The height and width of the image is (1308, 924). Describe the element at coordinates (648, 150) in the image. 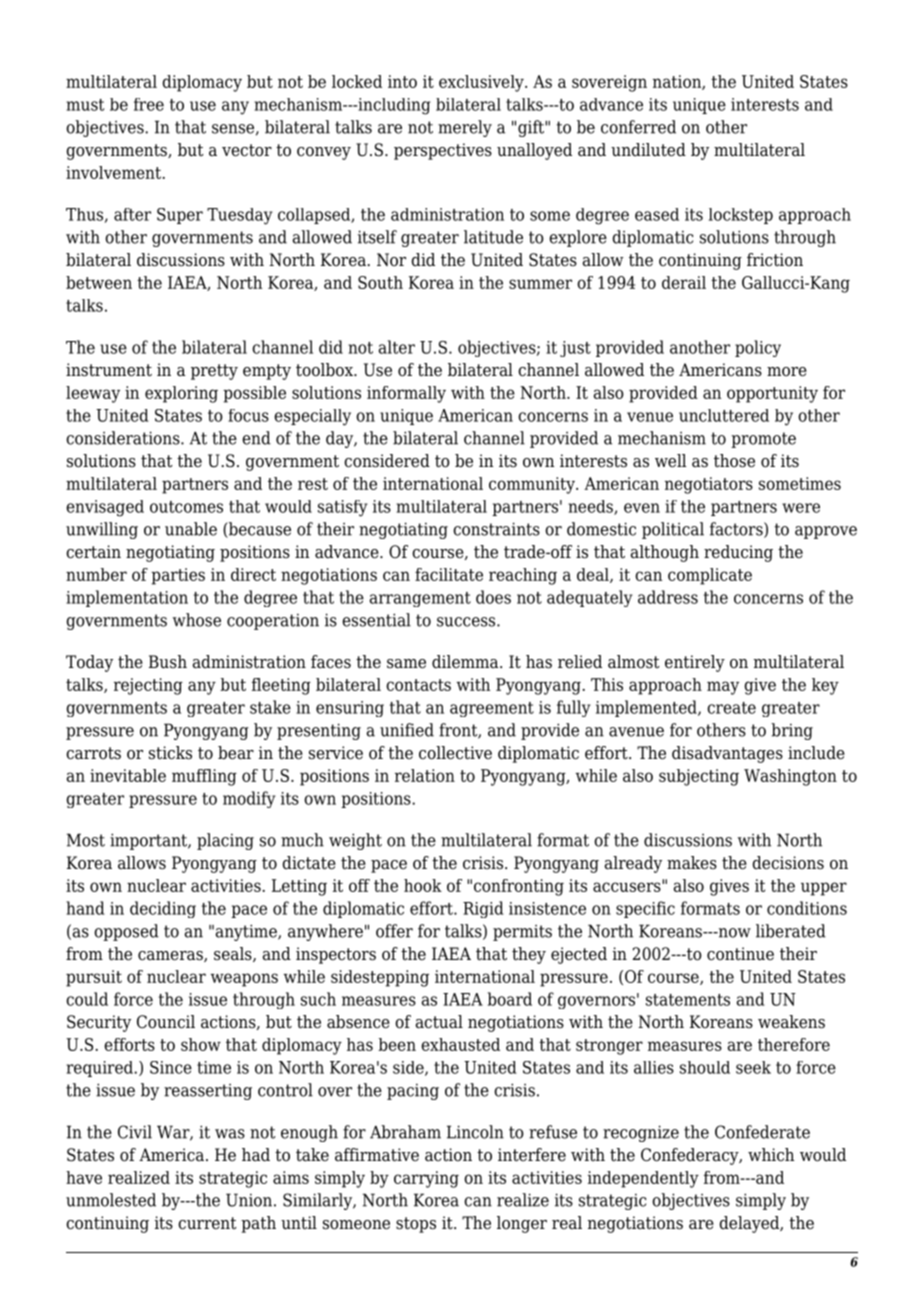

I see `undiluted` at that location.
